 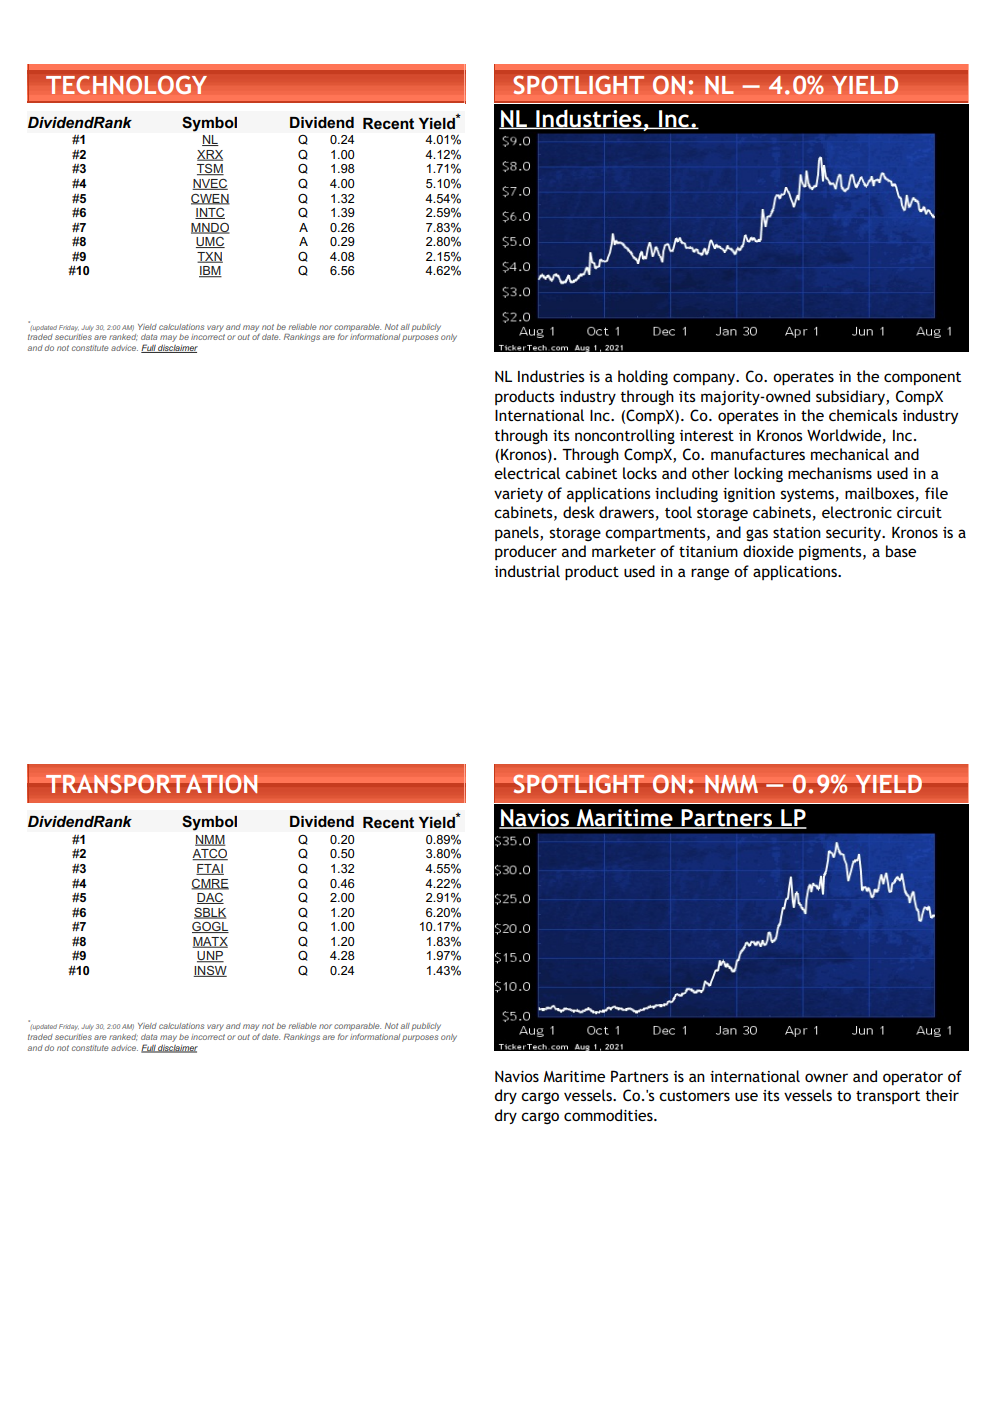 I want to click on range, so click(x=710, y=574).
